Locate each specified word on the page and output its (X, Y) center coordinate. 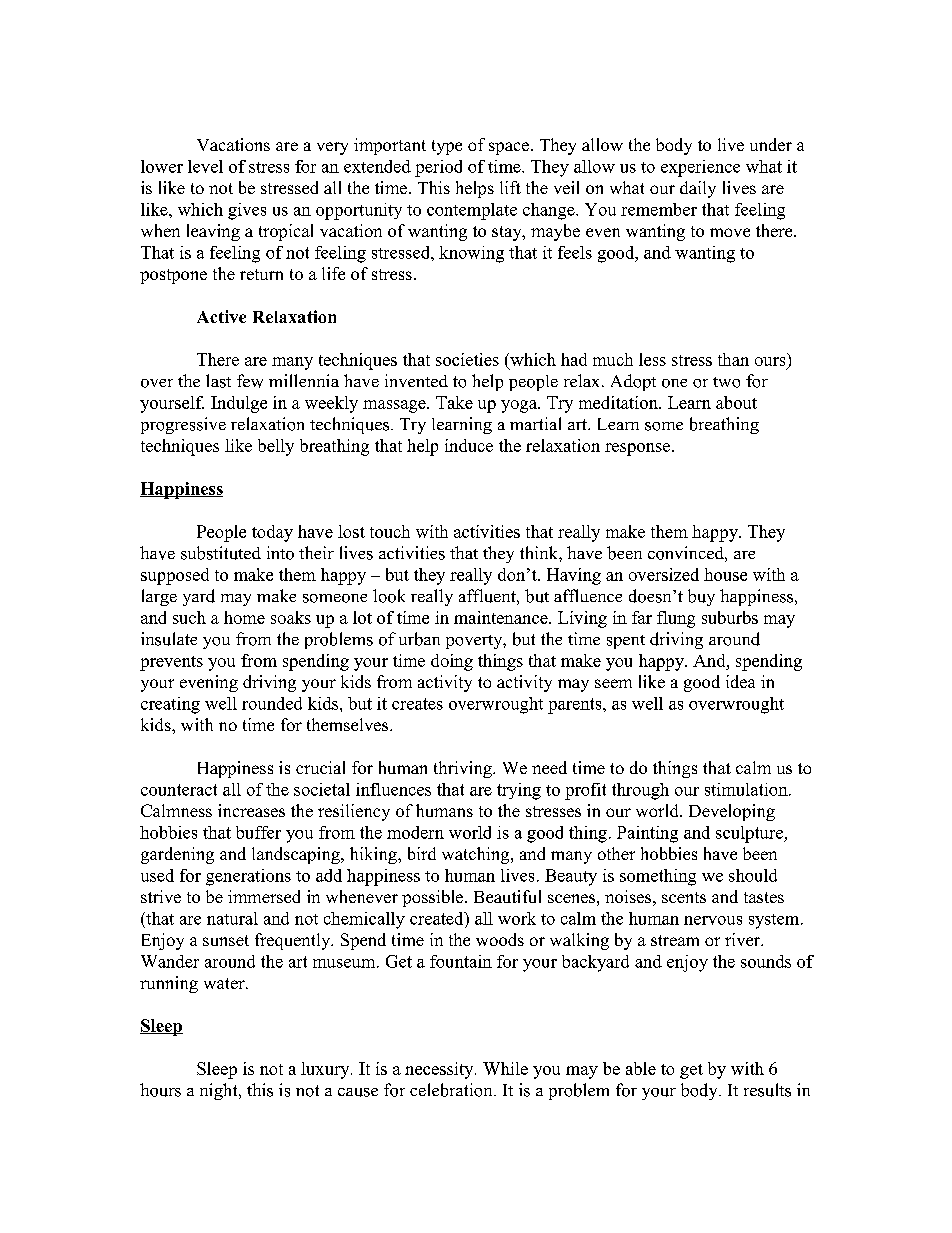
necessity (440, 1070)
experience (700, 168)
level (205, 166)
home (244, 617)
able (641, 1068)
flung (676, 619)
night (220, 1091)
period (438, 168)
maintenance (502, 617)
